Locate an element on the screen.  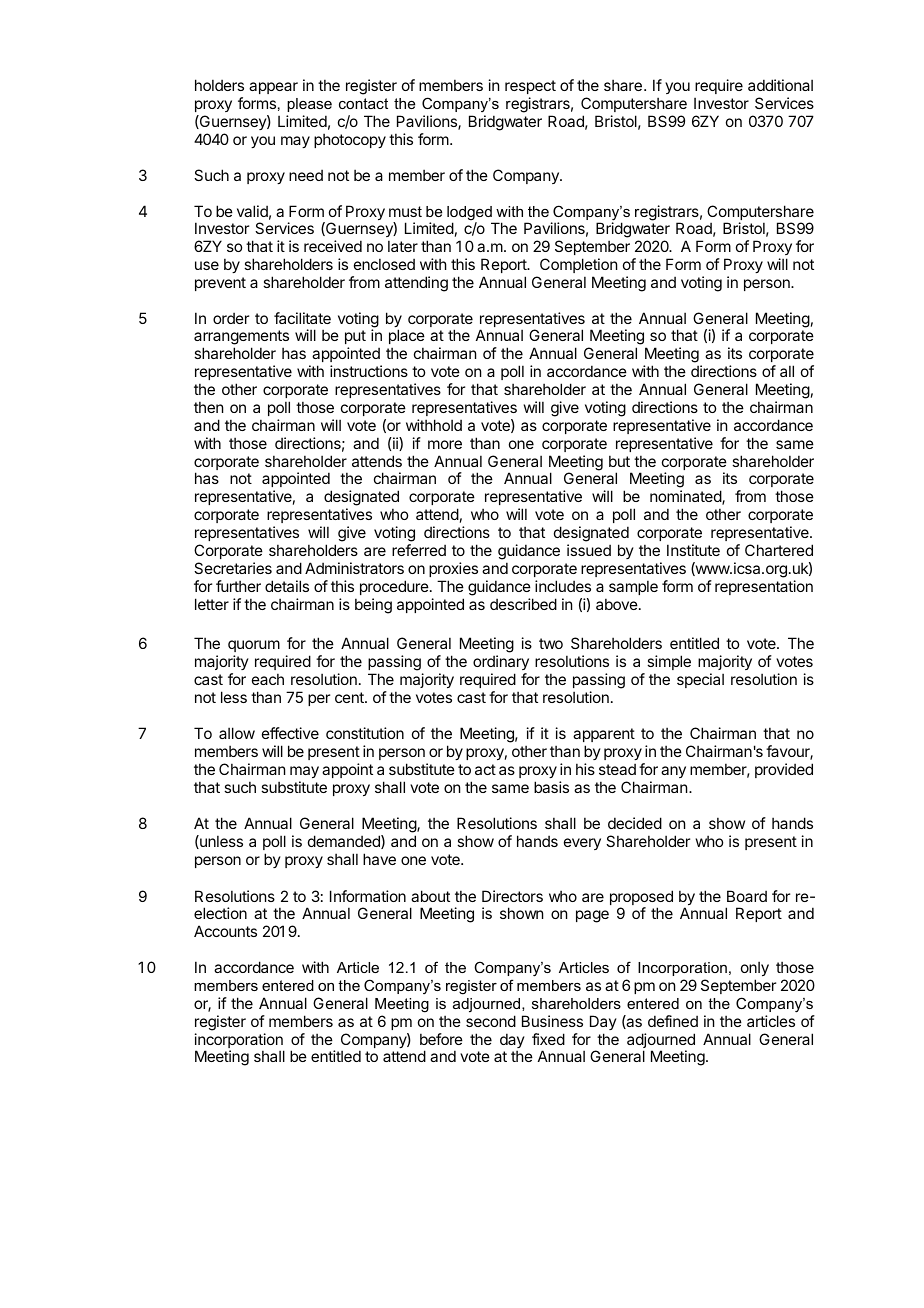
additional is located at coordinates (780, 85).
